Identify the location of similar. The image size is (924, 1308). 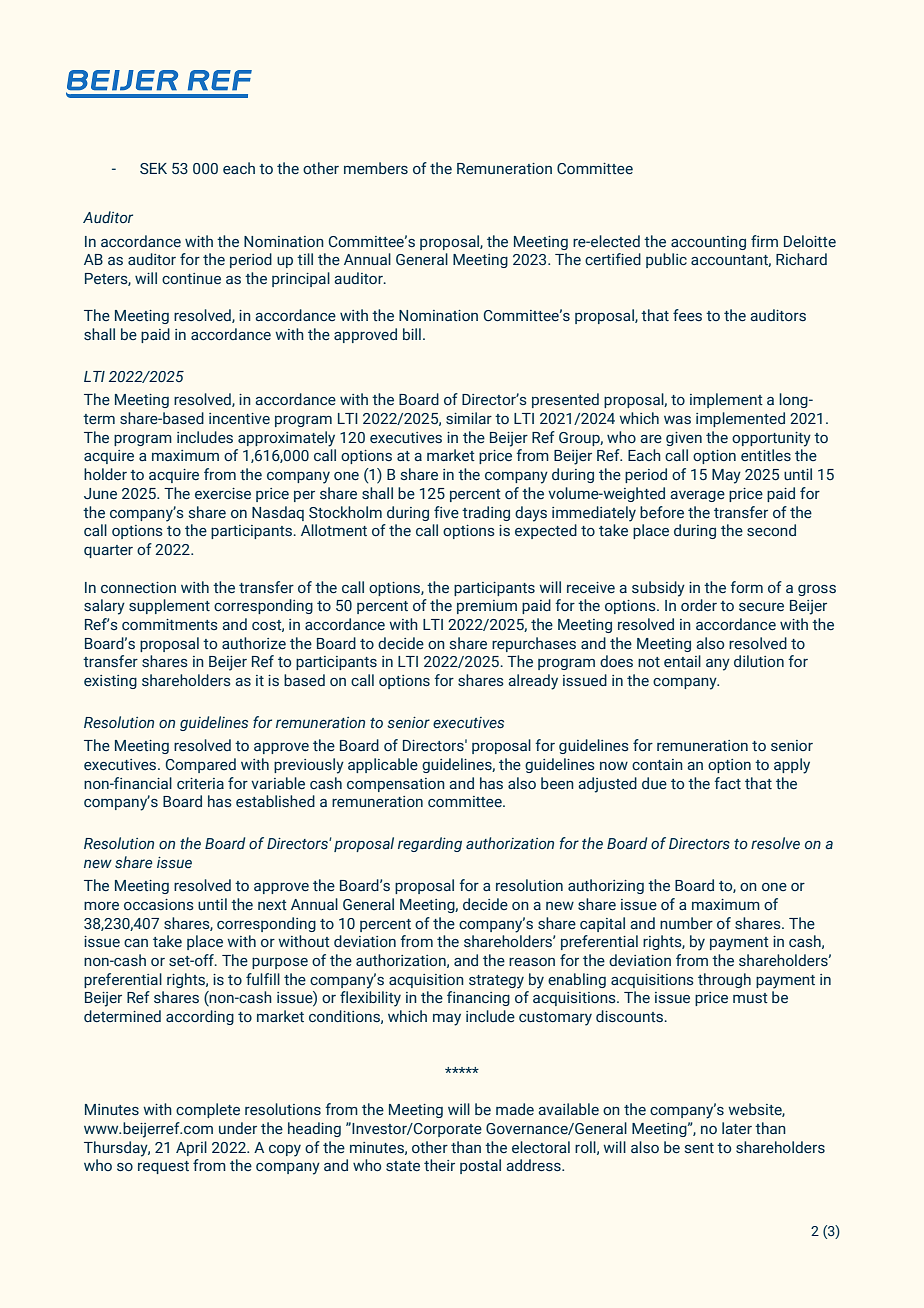
(469, 418).
